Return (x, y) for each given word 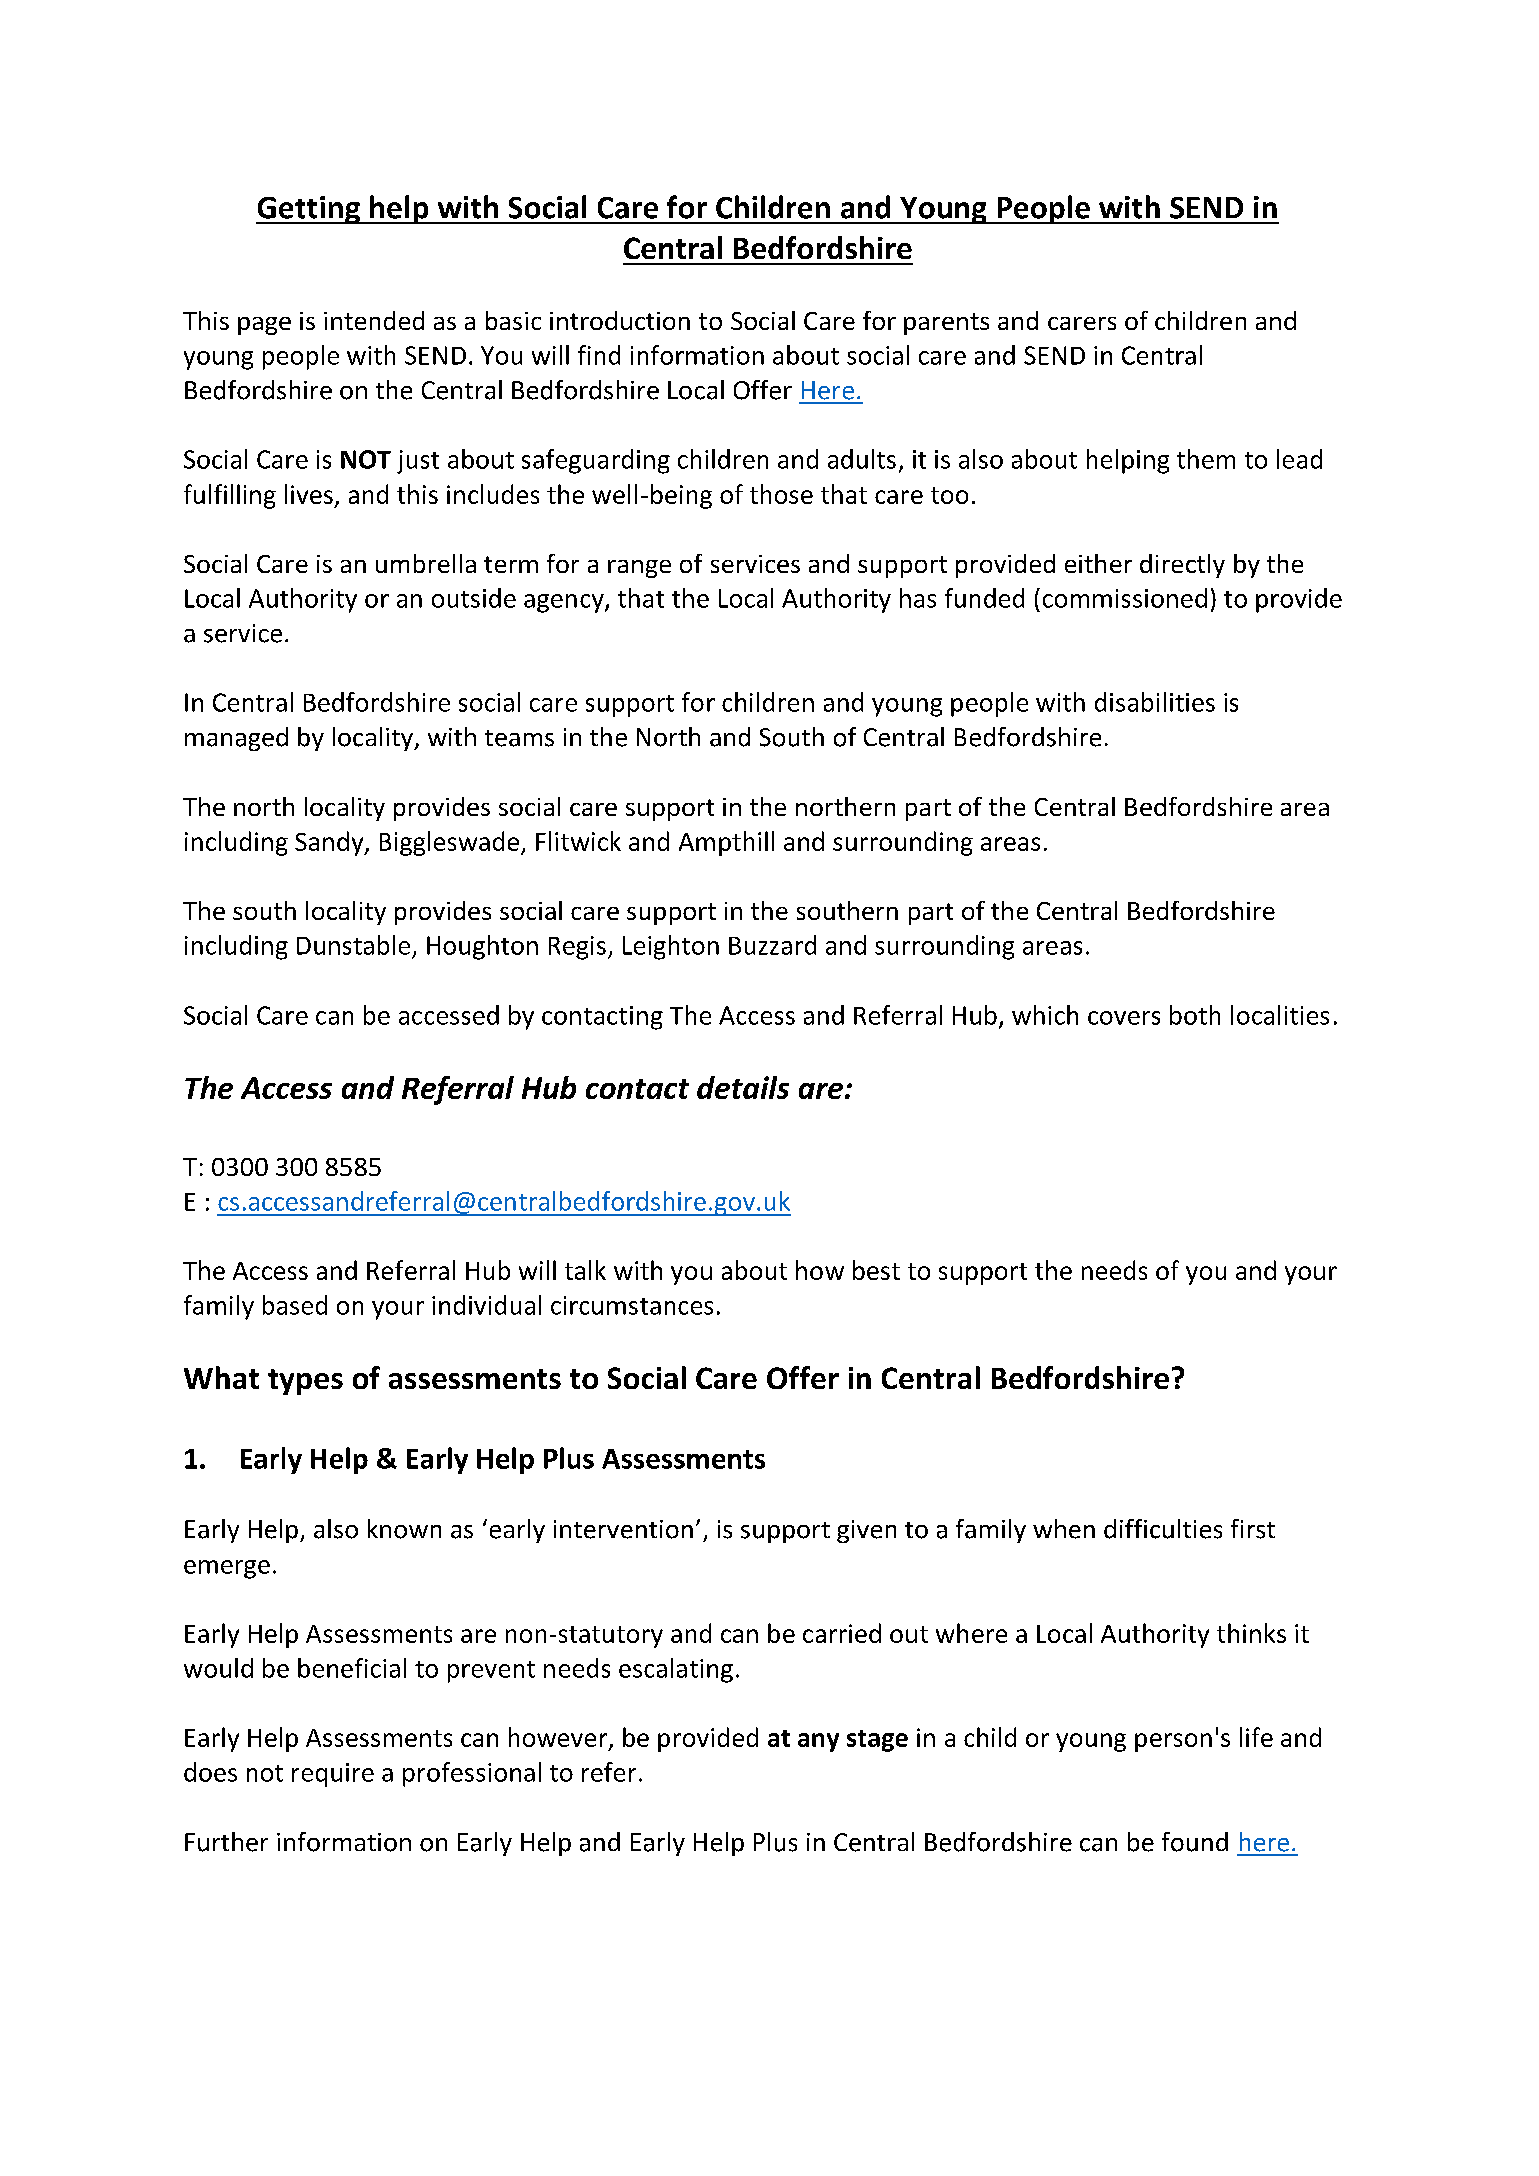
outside (474, 598)
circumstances (632, 1305)
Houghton (482, 947)
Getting (309, 210)
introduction (620, 320)
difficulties (1163, 1529)
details (743, 1087)
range (639, 569)
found (1195, 1842)
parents (946, 324)
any (818, 1742)
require (333, 1775)
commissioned (1125, 598)
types (305, 1382)
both (1195, 1015)
